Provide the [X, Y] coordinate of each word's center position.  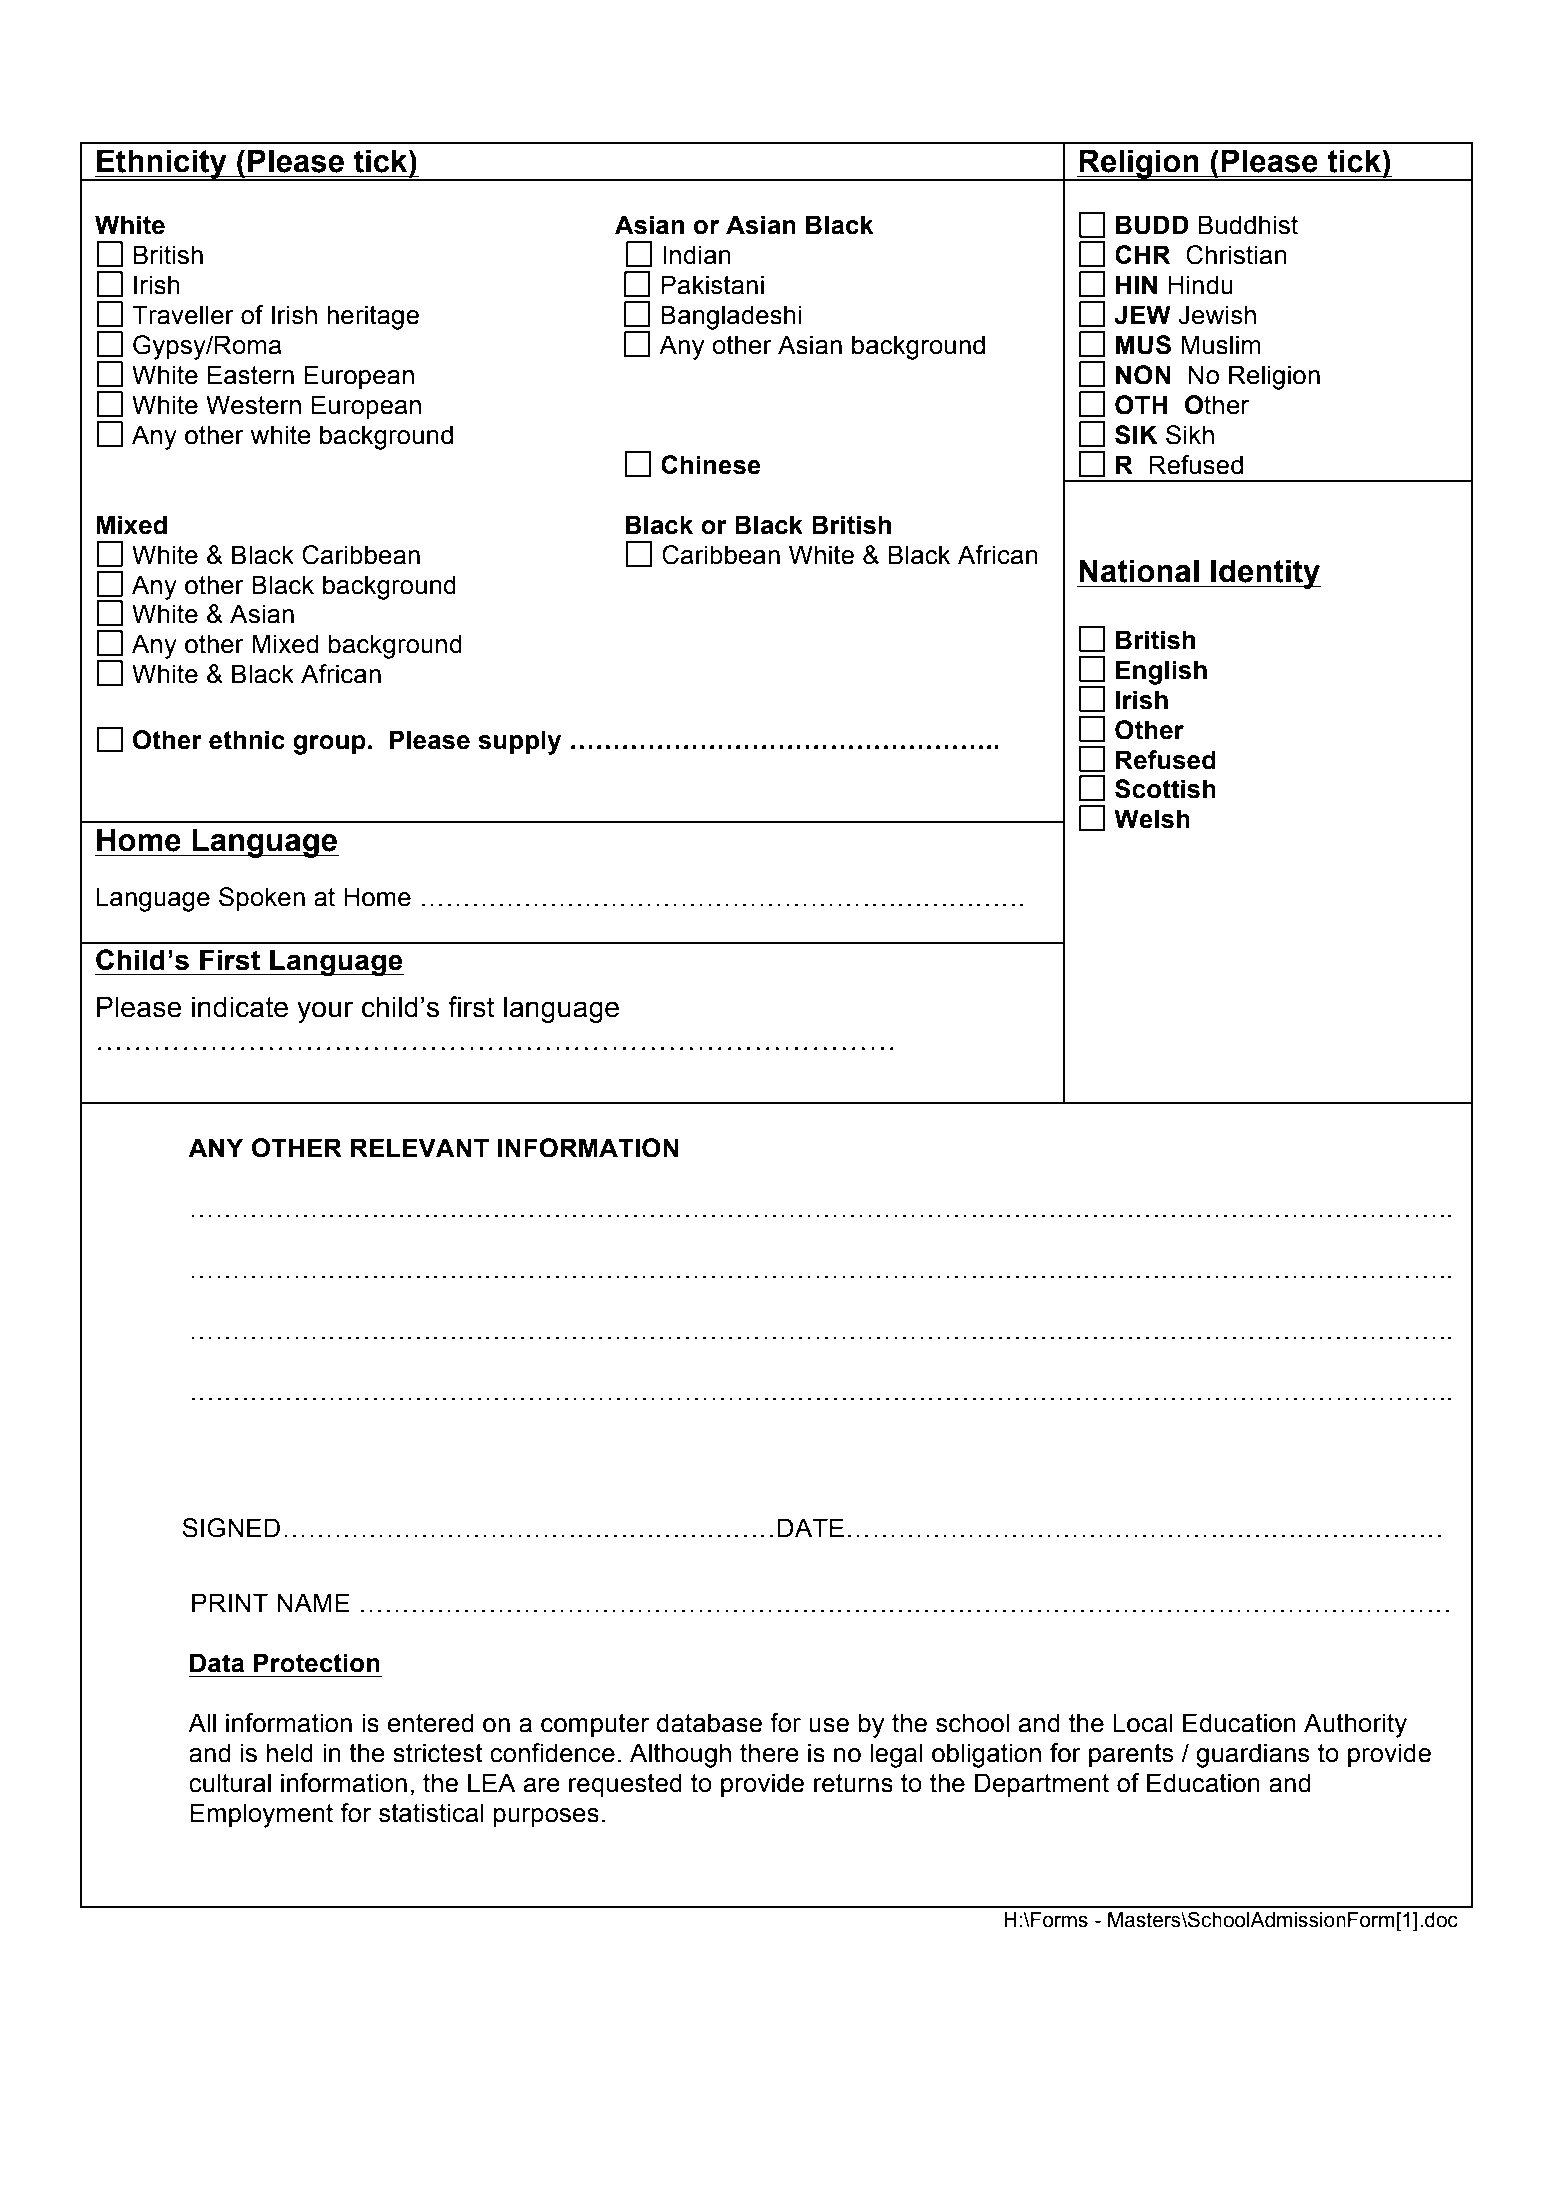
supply [519, 742]
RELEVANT [420, 1147]
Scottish [1165, 789]
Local [1143, 1723]
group [329, 745]
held [290, 1753]
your [325, 1012]
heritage [373, 317]
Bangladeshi [731, 317]
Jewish [1217, 315]
